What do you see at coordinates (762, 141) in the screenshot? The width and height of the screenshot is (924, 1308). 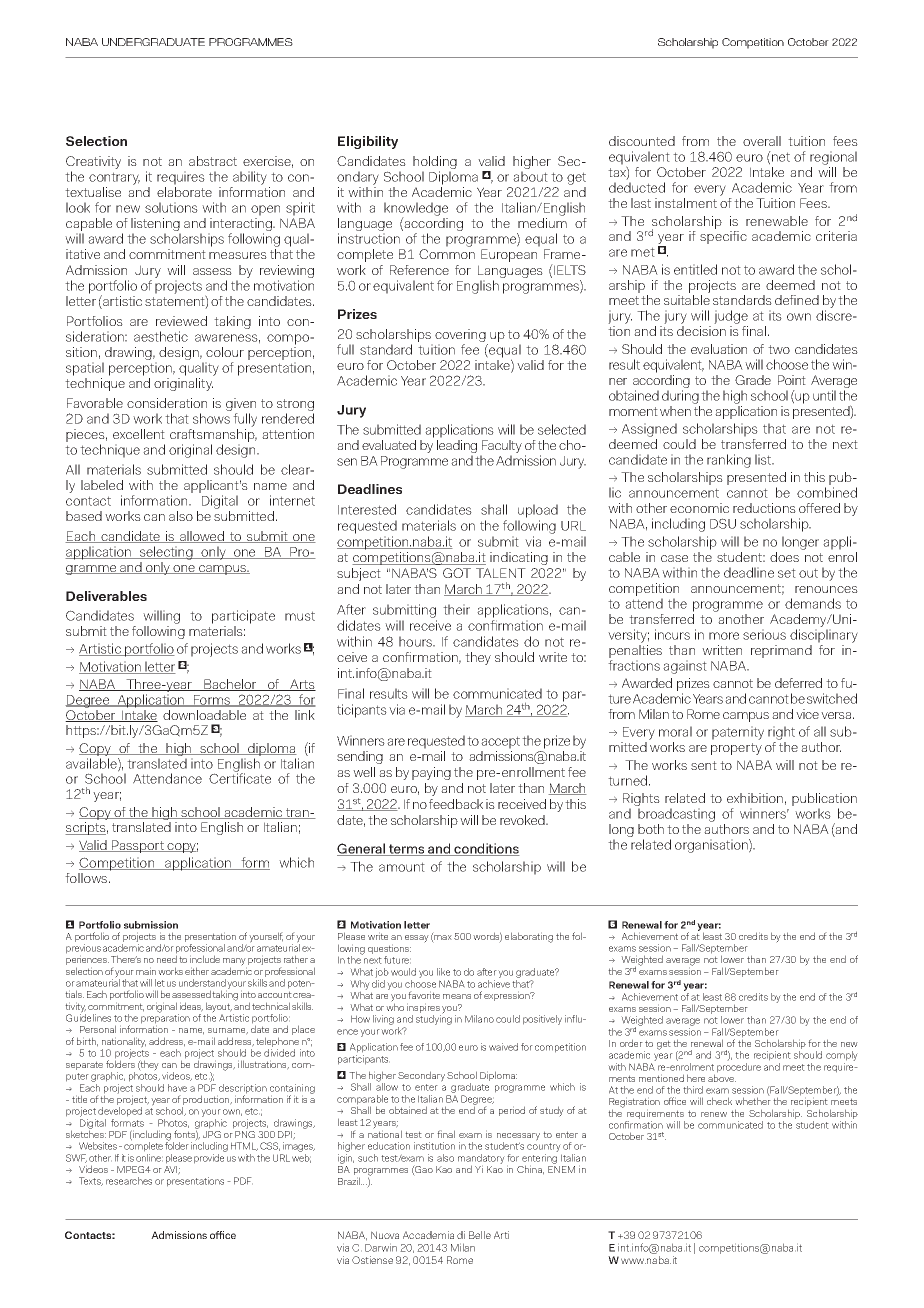 I see `overall` at bounding box center [762, 141].
